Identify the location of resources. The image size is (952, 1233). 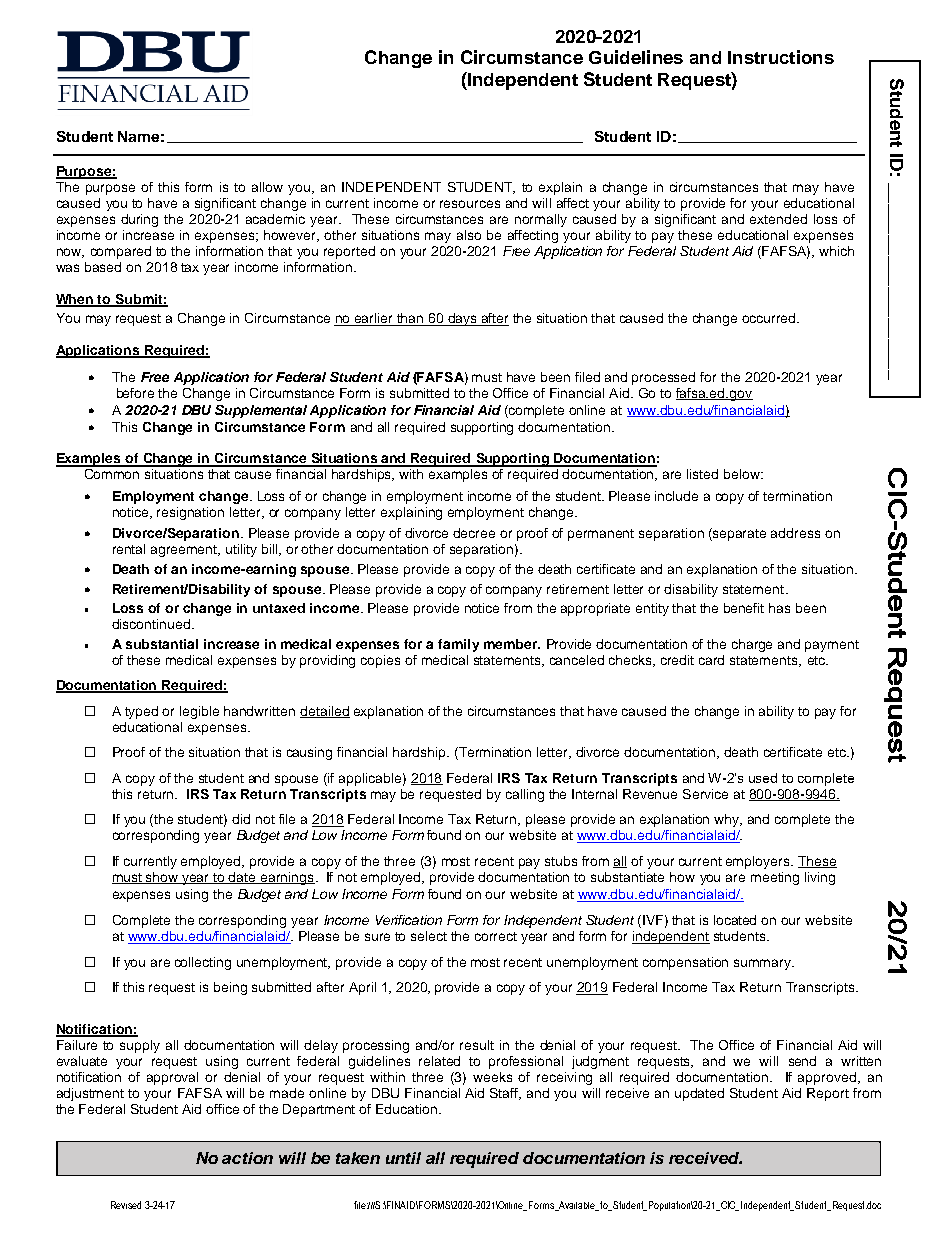
(470, 204).
